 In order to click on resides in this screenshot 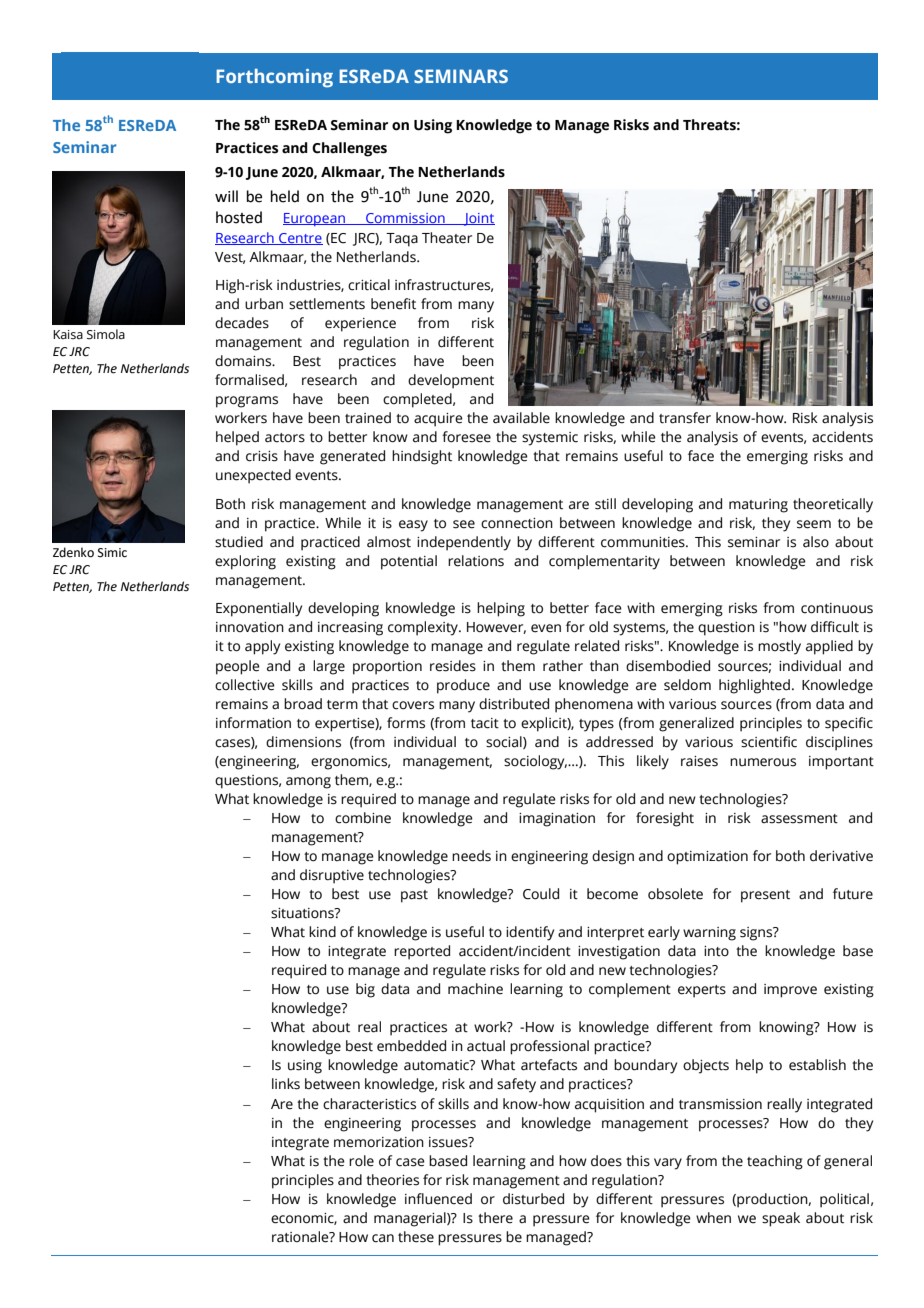, I will do `click(453, 666)`.
